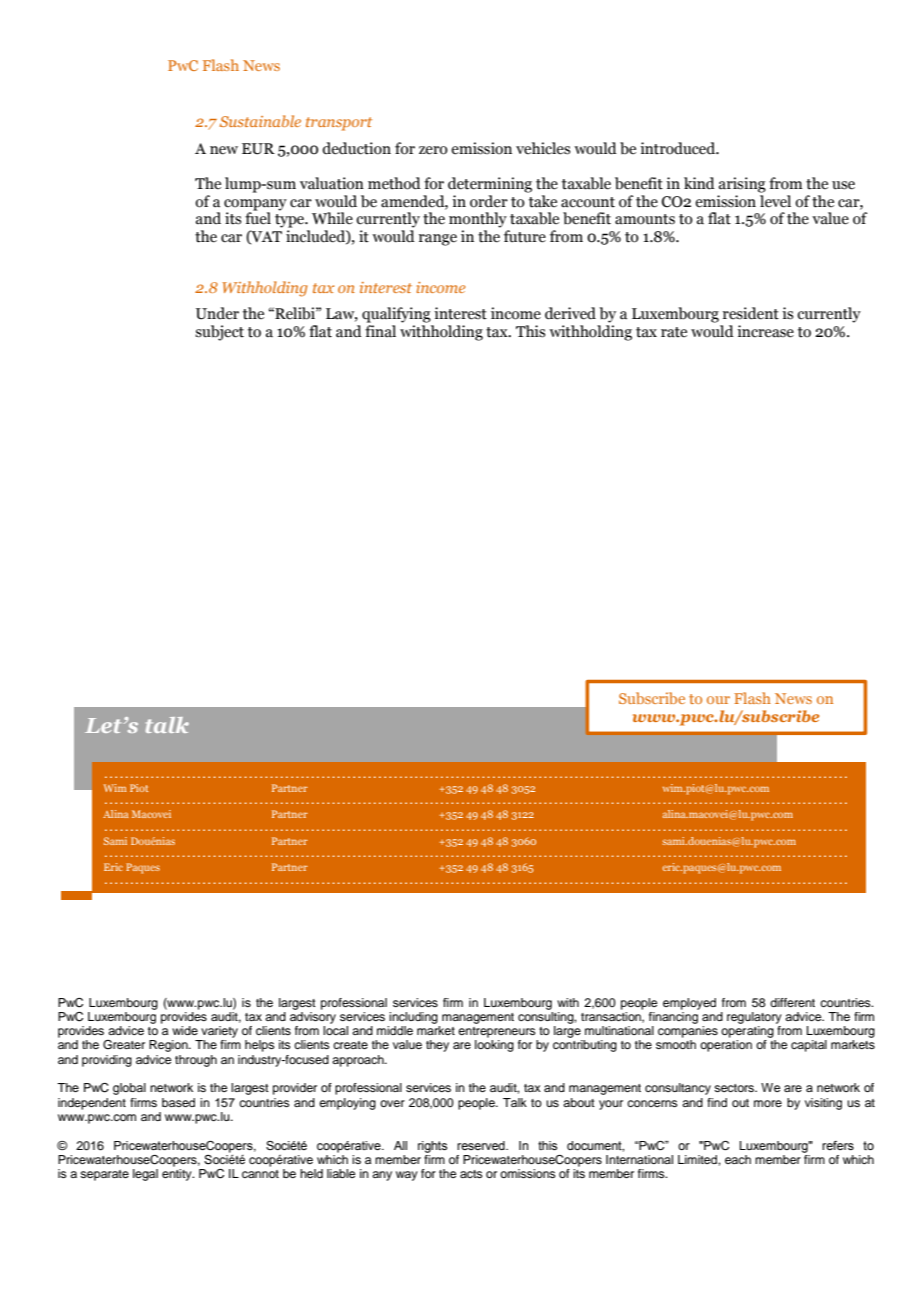  Describe the element at coordinates (738, 1159) in the screenshot. I see `each` at that location.
